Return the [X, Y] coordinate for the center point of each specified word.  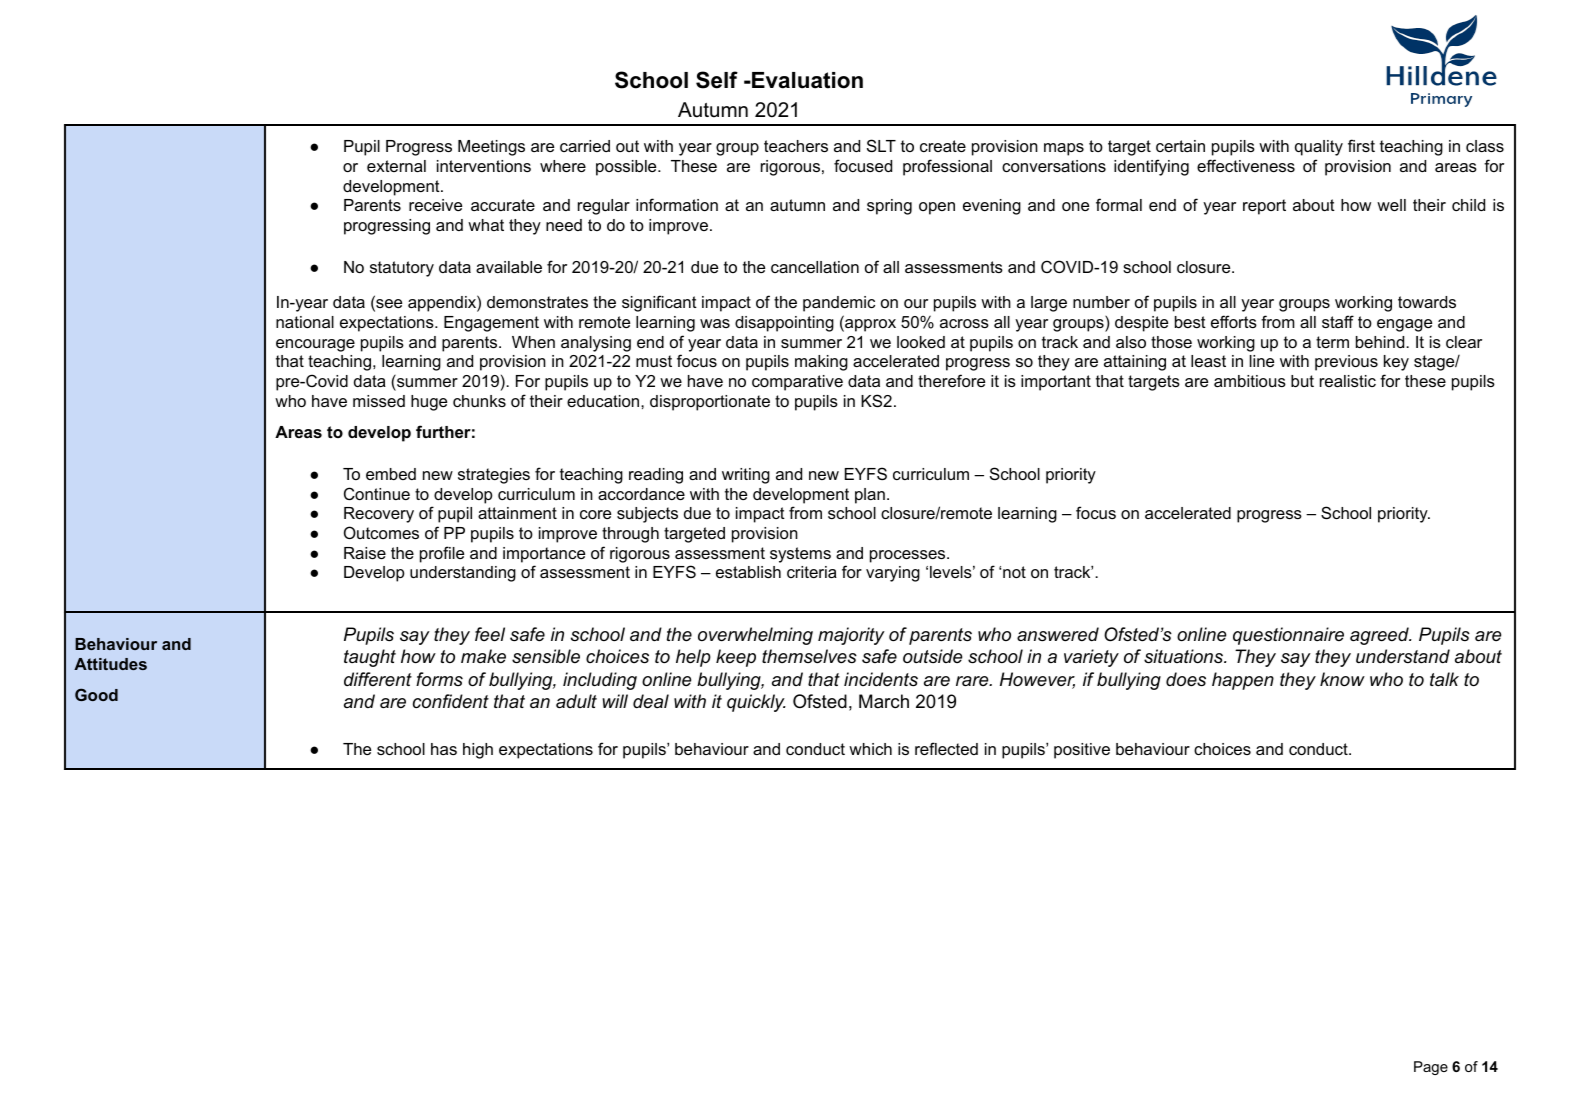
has [444, 749]
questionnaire [1288, 636]
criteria [812, 572]
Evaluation [806, 80]
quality [1319, 148]
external [396, 166]
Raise [365, 553]
